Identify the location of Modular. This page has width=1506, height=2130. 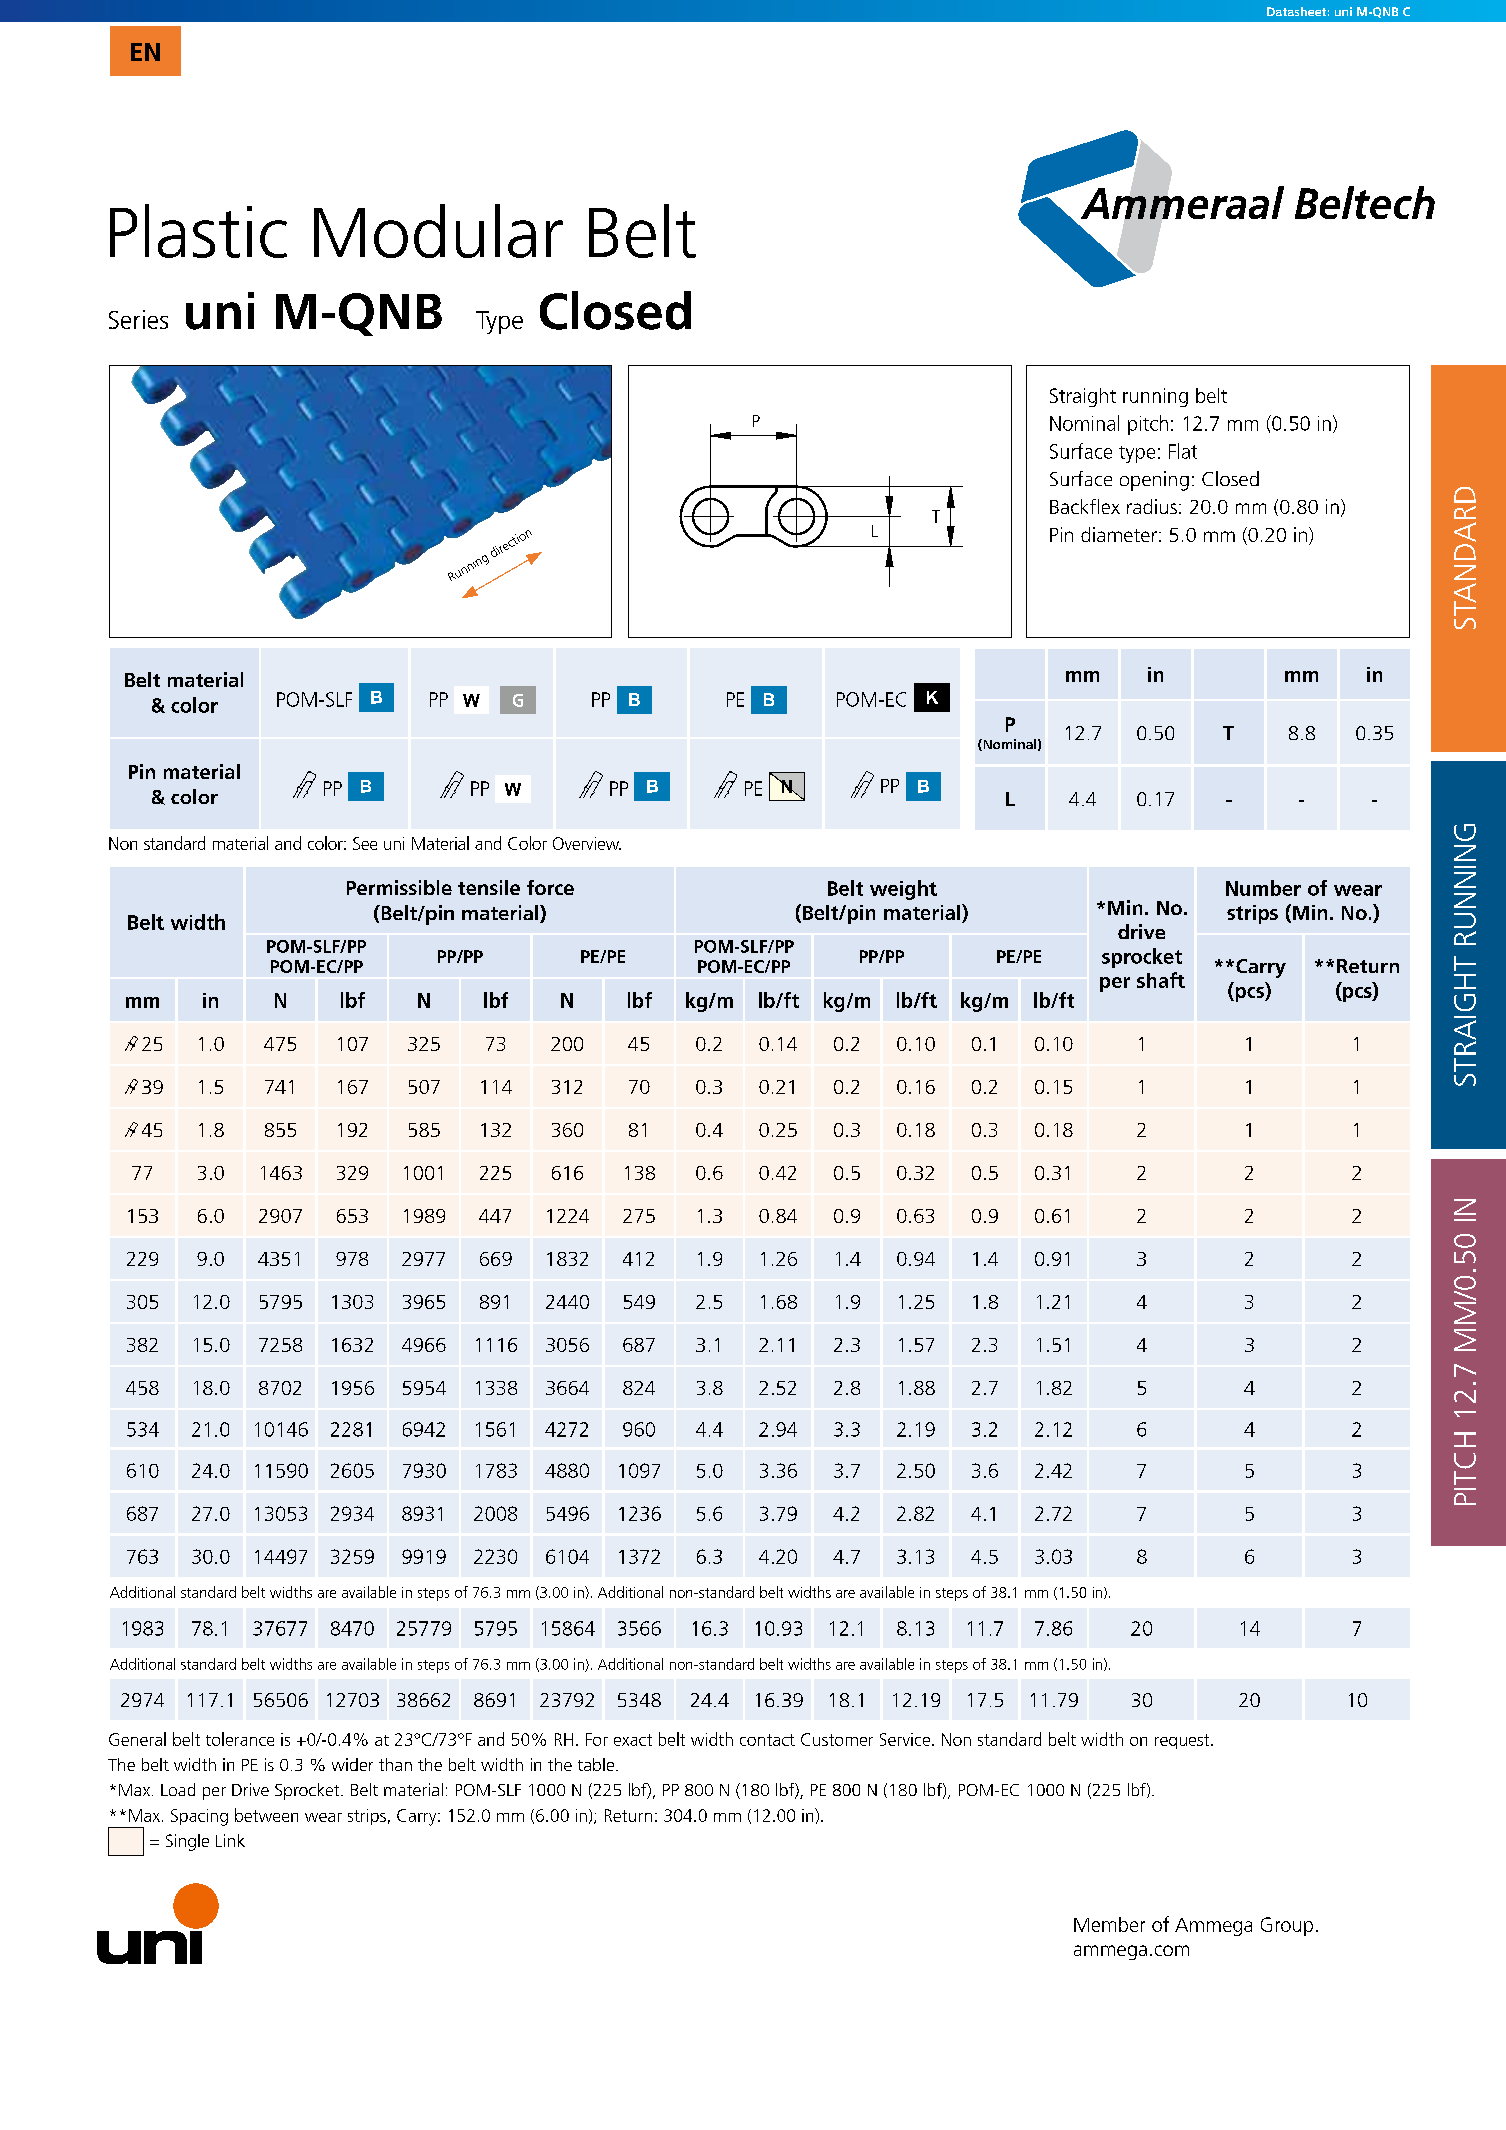
(438, 231).
